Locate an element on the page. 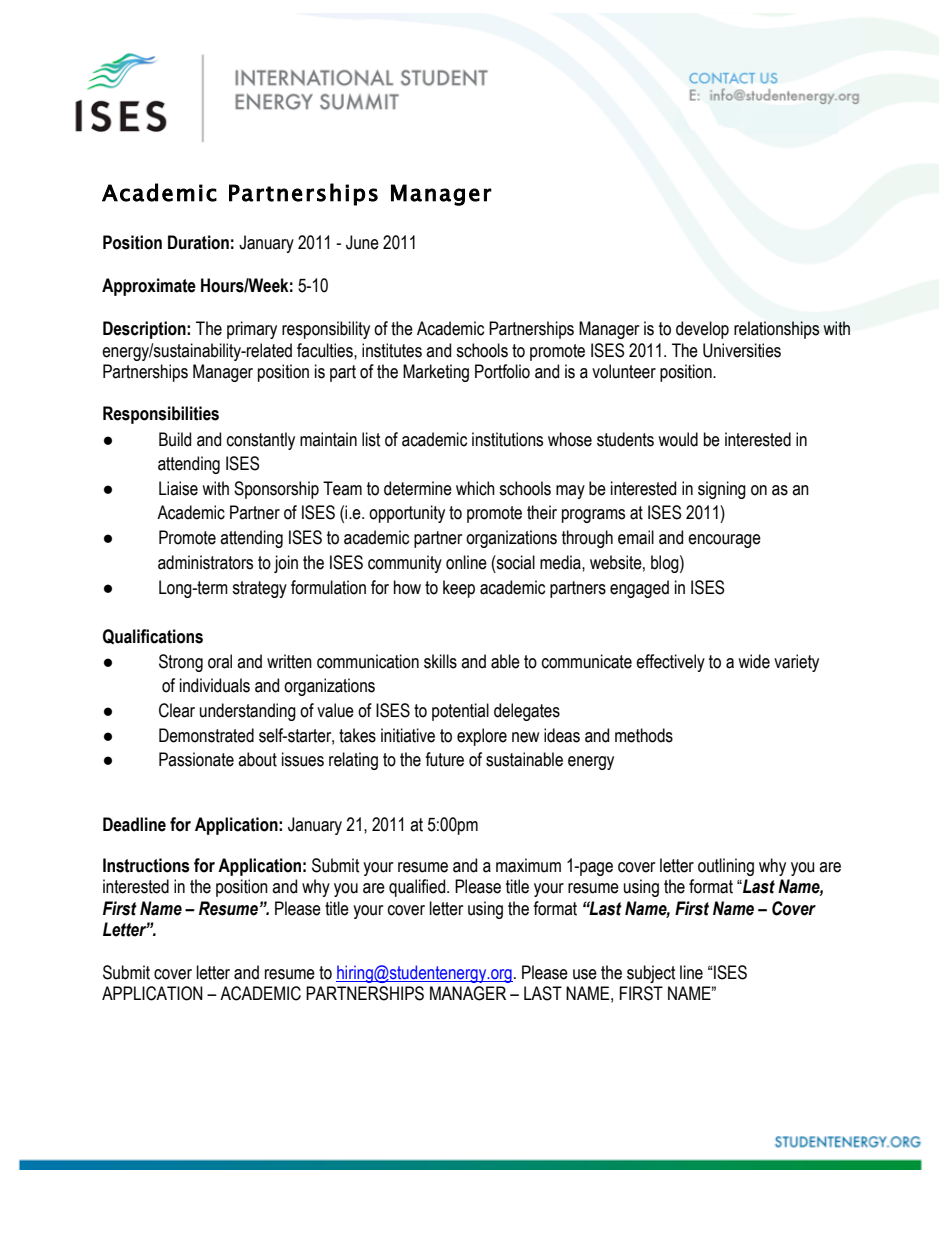 Image resolution: width=952 pixels, height=1233 pixels. constantly is located at coordinates (261, 441).
